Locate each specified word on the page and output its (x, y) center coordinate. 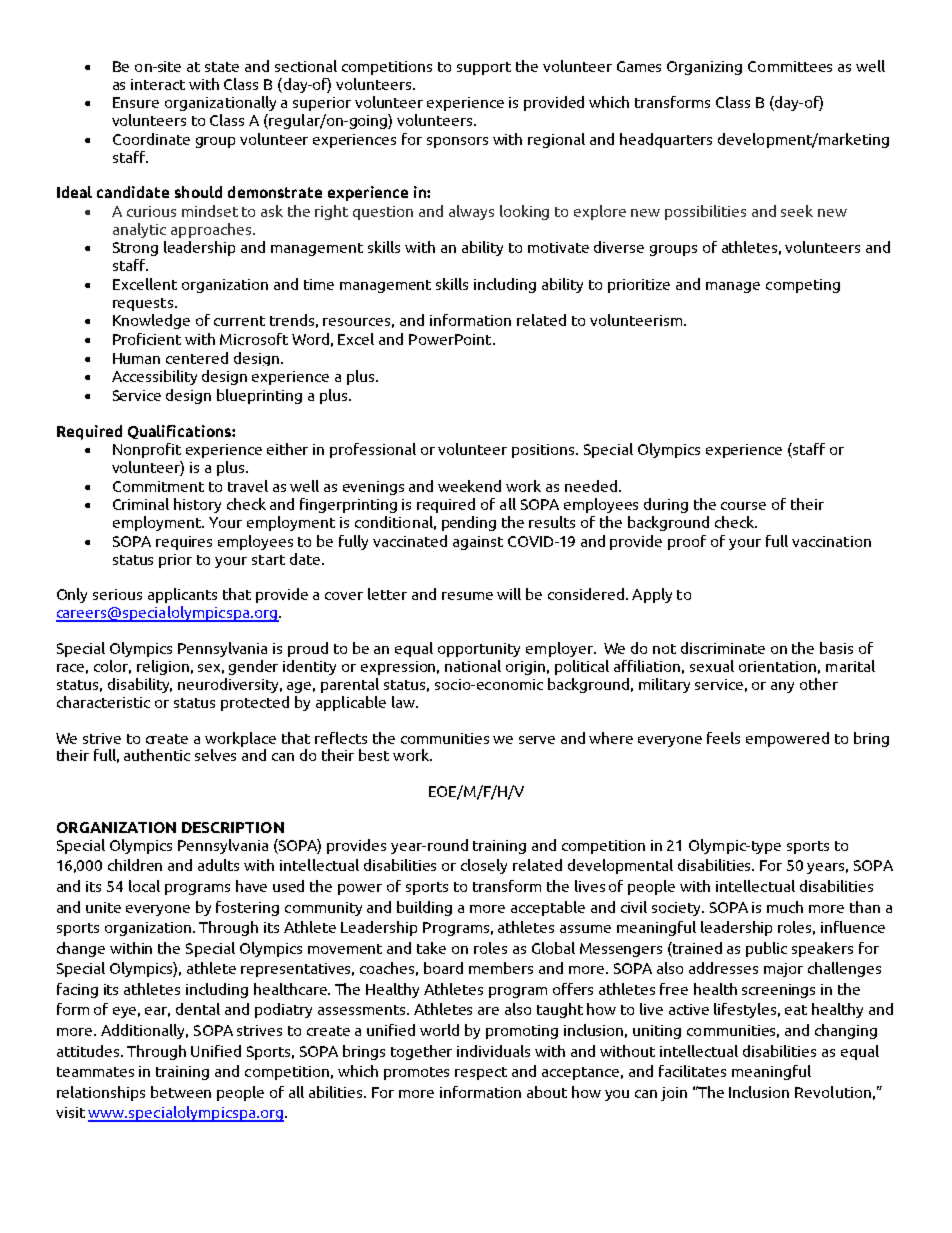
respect (481, 1073)
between (181, 1092)
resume (467, 596)
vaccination (831, 541)
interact (158, 84)
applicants (182, 595)
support (484, 68)
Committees (790, 66)
